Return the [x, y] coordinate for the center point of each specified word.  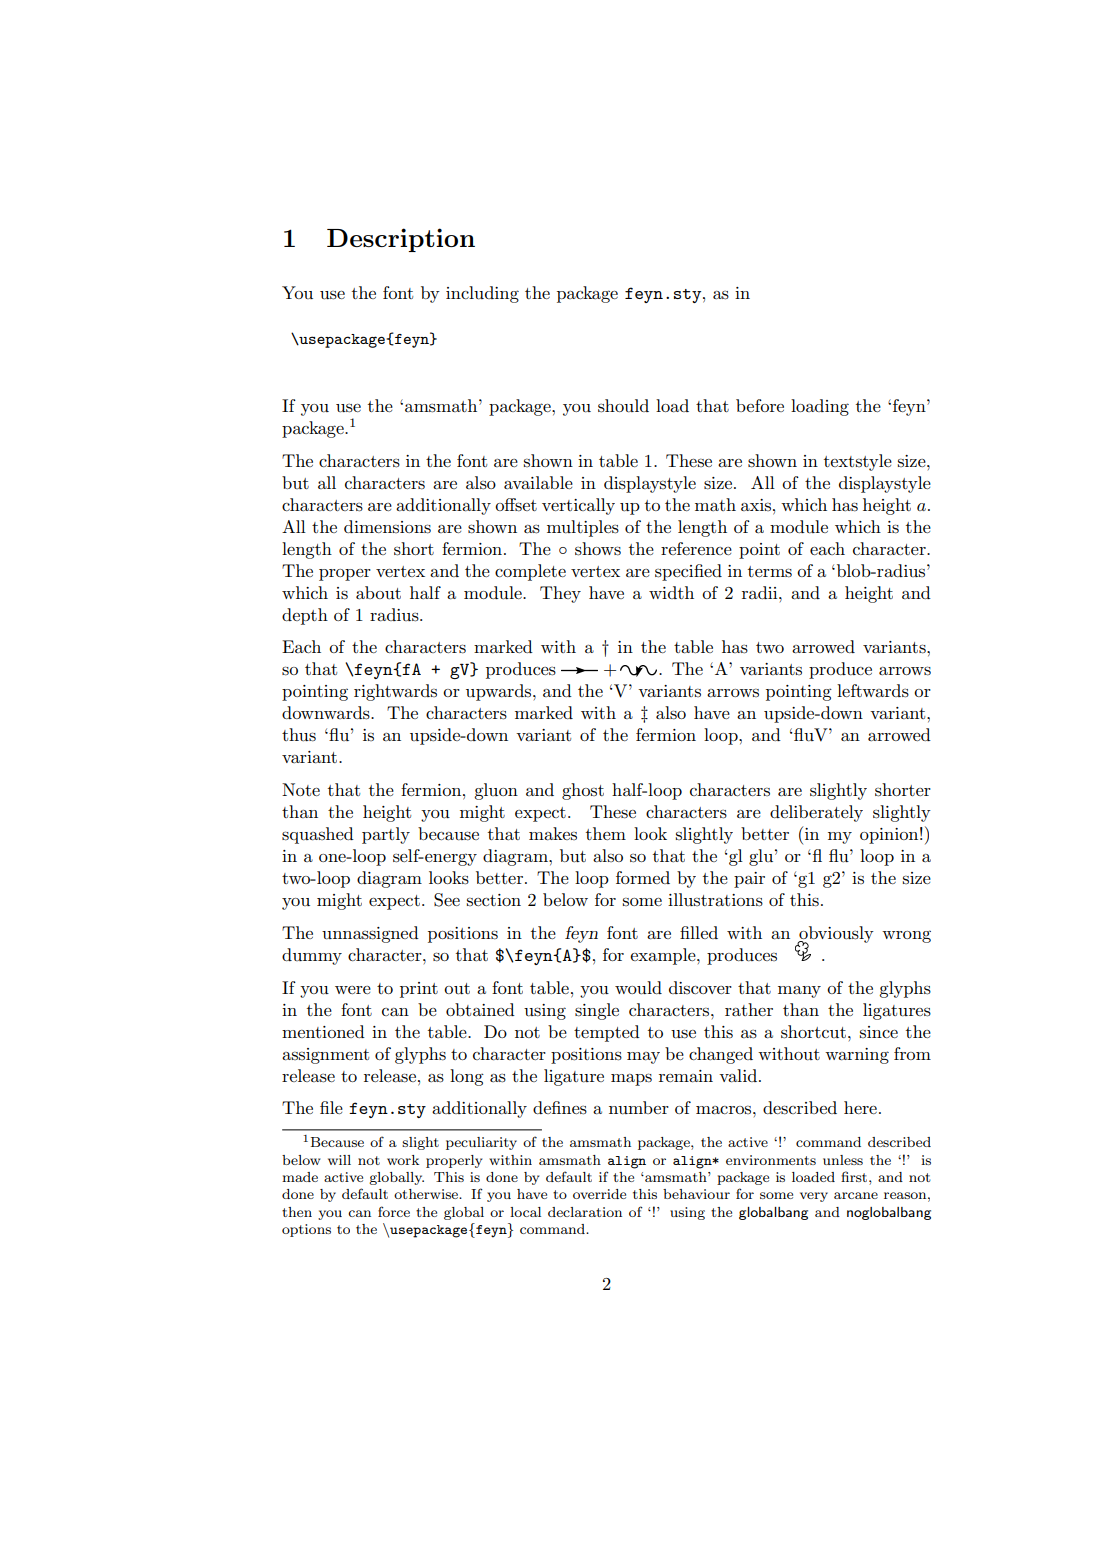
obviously [835, 935]
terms [770, 572]
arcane [856, 1195]
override [599, 1194]
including [482, 294]
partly [386, 835]
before [760, 405]
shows [598, 549]
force [394, 1211]
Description [401, 240]
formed [643, 877]
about [378, 593]
